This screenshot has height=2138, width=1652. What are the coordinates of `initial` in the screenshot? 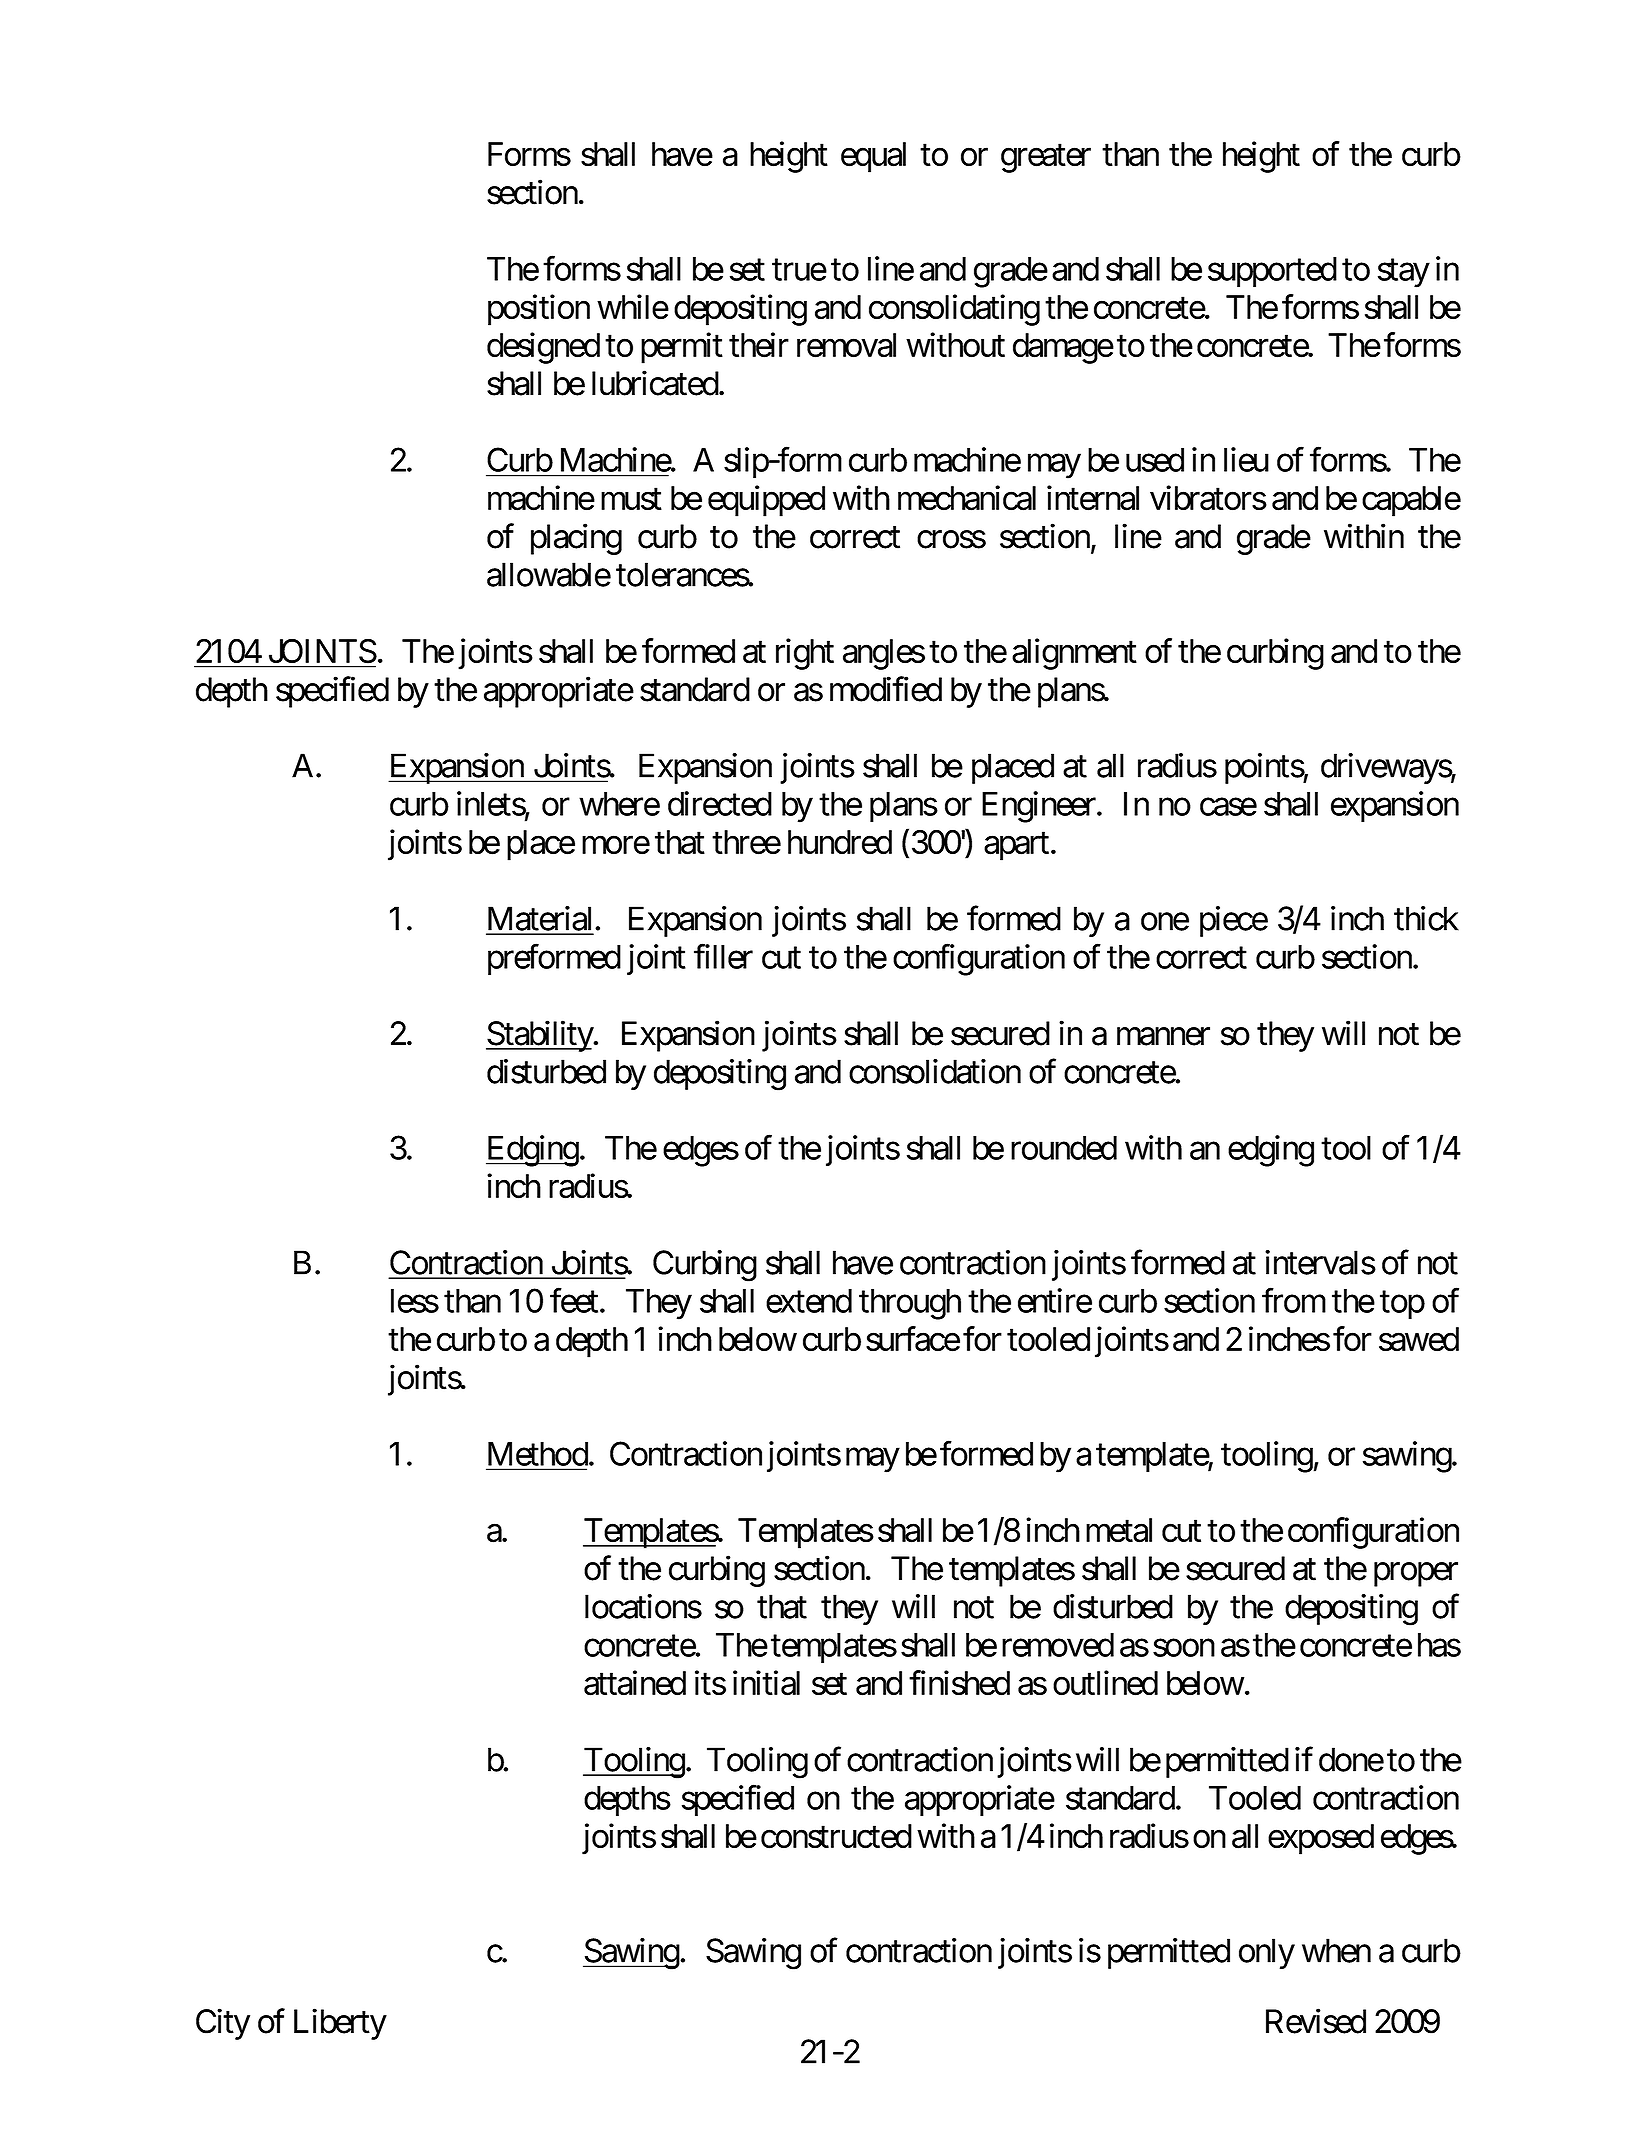 It's located at (766, 1683).
